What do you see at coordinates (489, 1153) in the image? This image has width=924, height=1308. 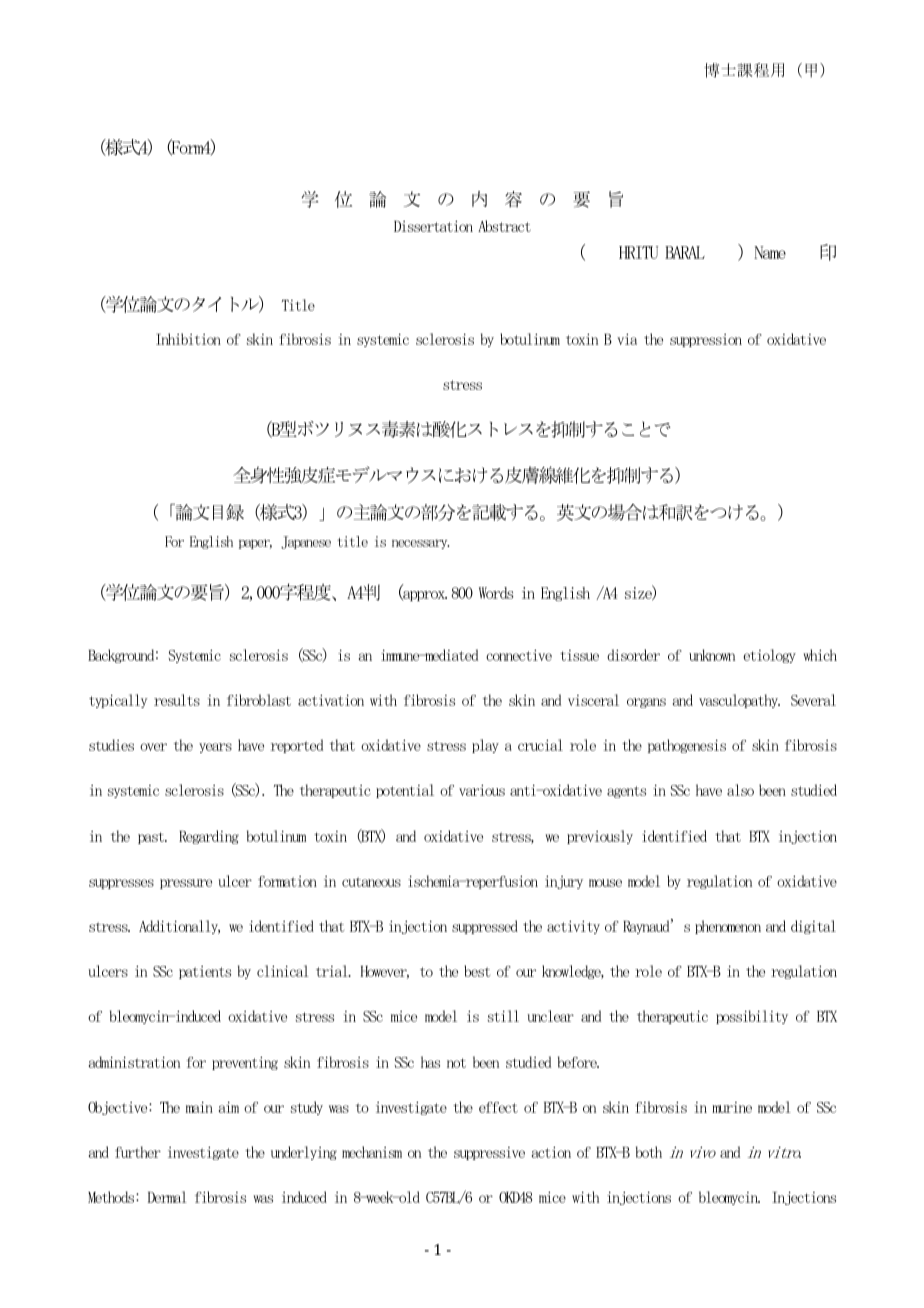 I see `suppressive` at bounding box center [489, 1153].
